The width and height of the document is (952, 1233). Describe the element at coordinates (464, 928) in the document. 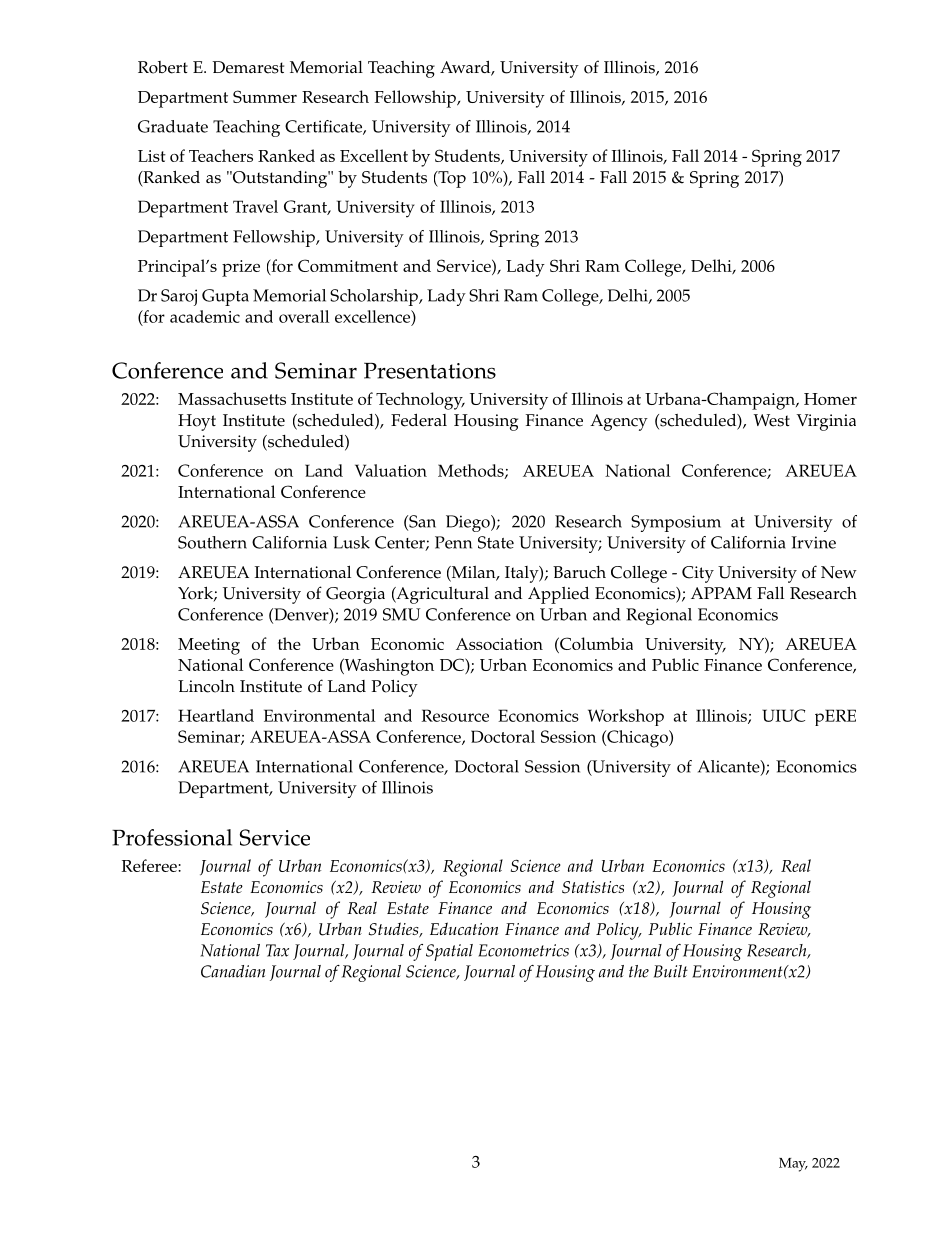

I see `Education` at that location.
